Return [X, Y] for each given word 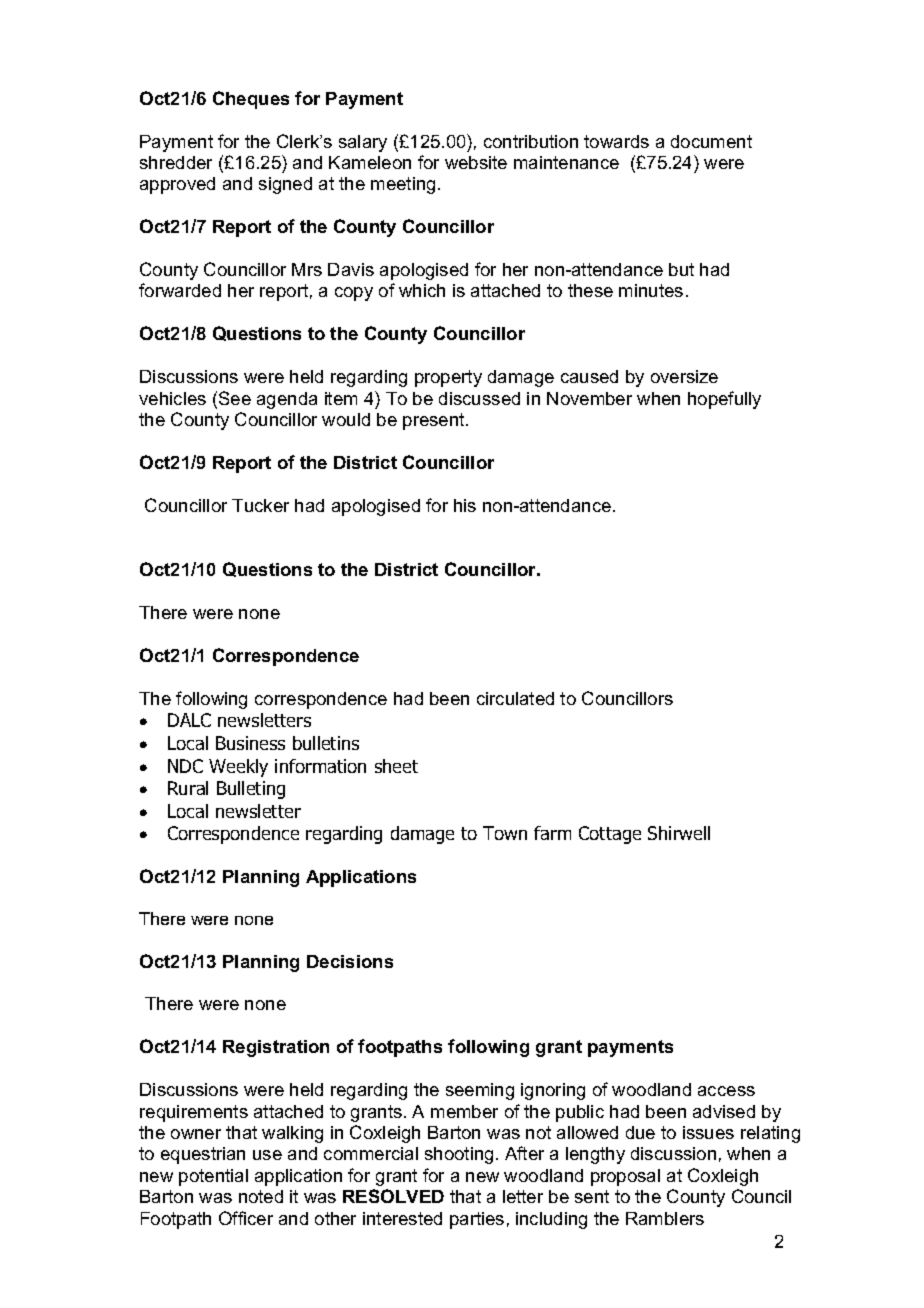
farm [552, 833]
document [711, 141]
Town [505, 833]
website [476, 162]
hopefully [724, 400]
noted [261, 1196]
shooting [459, 1155]
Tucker [260, 505]
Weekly [238, 768]
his [465, 505]
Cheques [251, 100]
